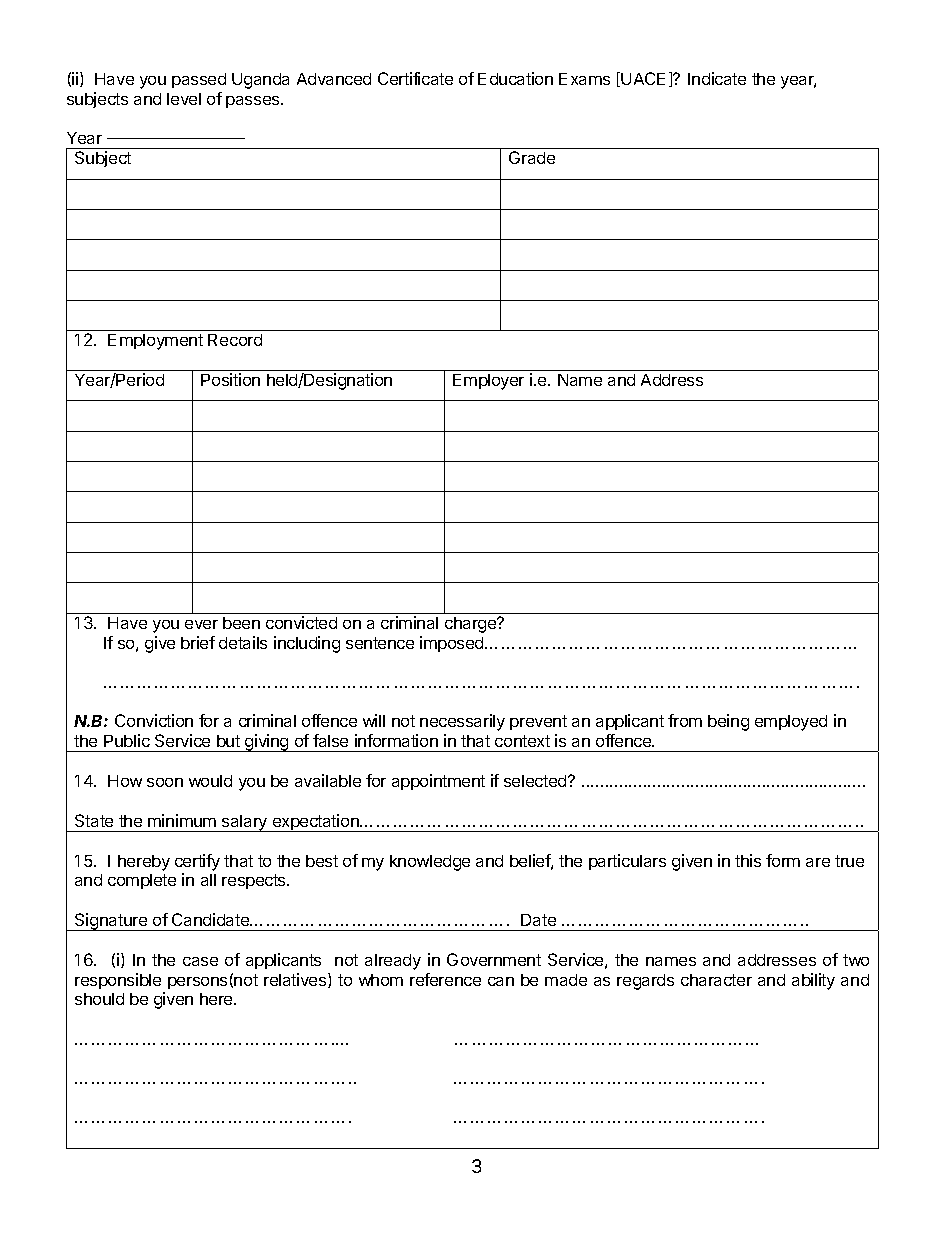 The height and width of the screenshot is (1233, 952). I want to click on case, so click(200, 961).
